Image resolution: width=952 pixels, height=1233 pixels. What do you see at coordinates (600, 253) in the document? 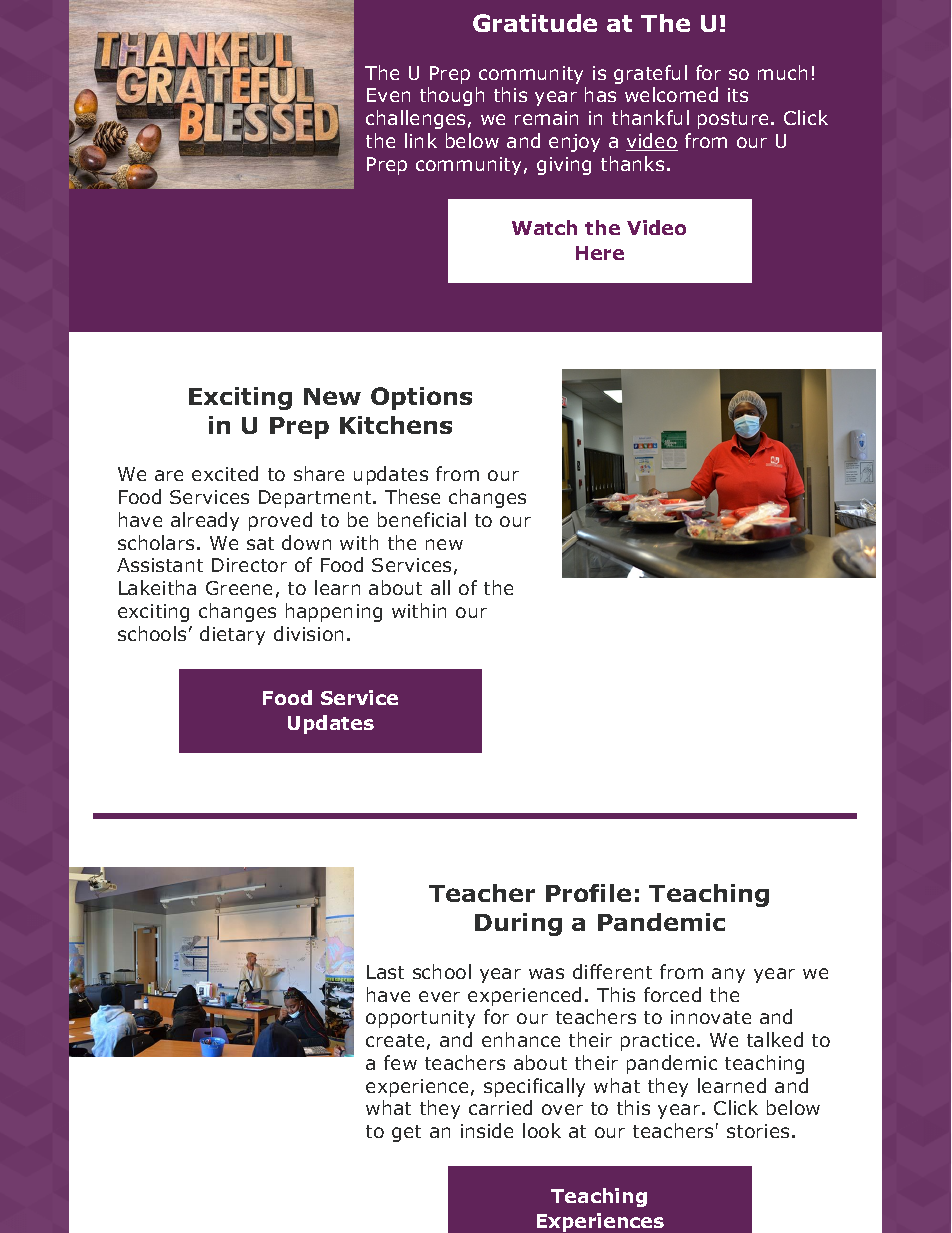
I see `Here` at bounding box center [600, 253].
